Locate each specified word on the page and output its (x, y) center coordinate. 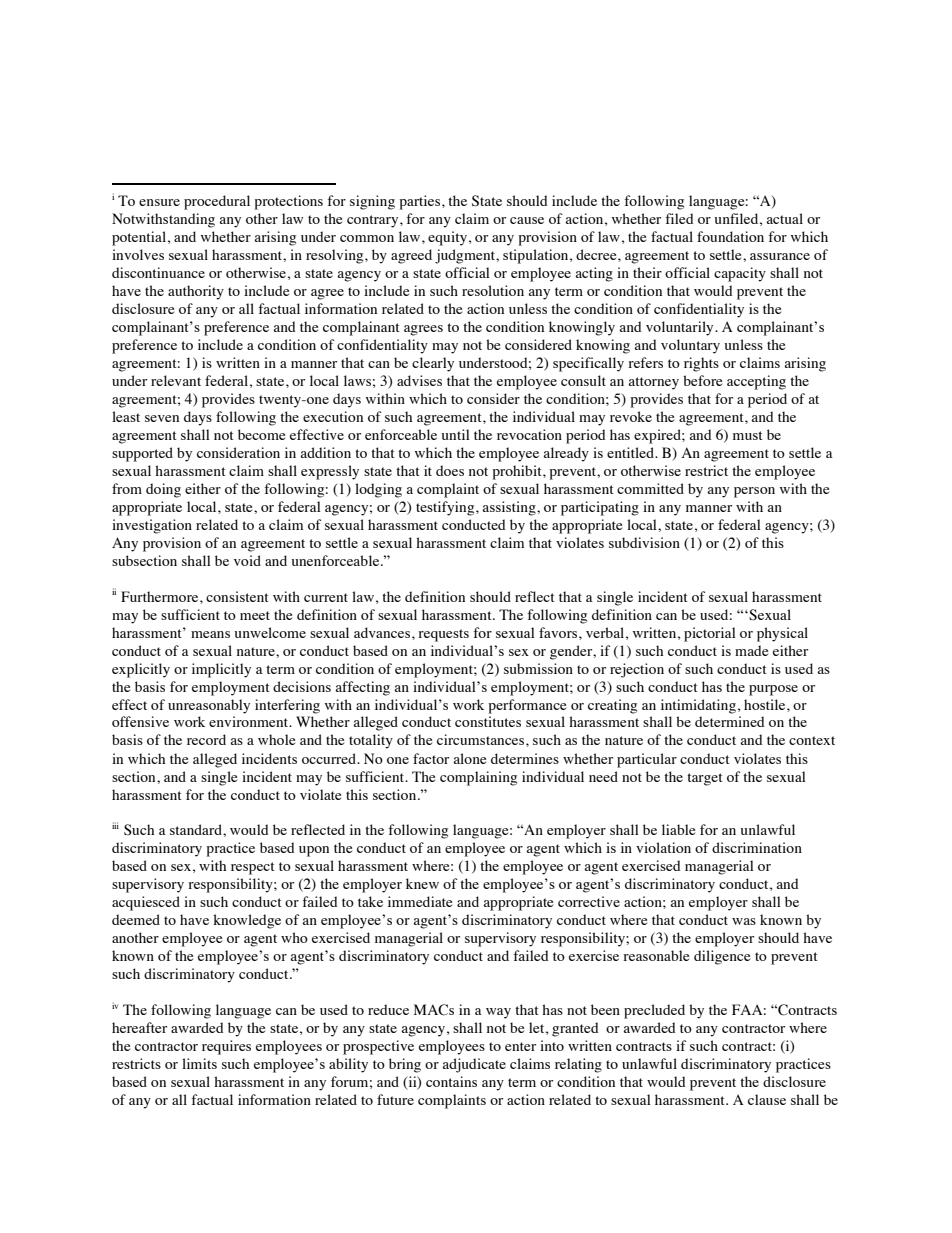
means (210, 634)
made (751, 650)
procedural (217, 202)
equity (447, 238)
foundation (730, 236)
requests (443, 635)
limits (199, 1063)
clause (767, 1099)
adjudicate (474, 1065)
